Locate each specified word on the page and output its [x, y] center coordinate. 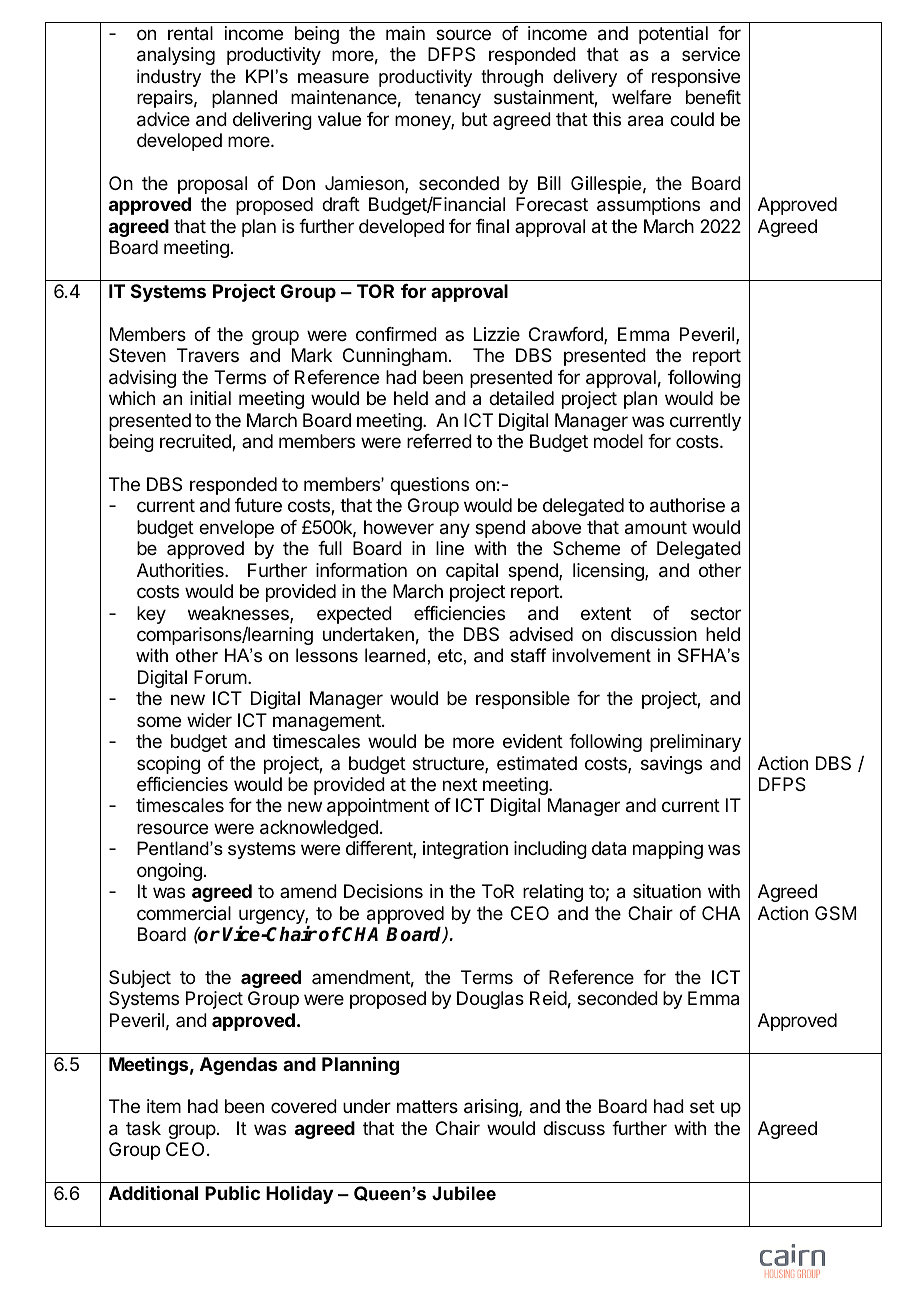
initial [210, 398]
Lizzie [497, 334]
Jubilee [464, 1193]
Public [232, 1193]
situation [667, 891]
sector [716, 613]
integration [465, 850]
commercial [184, 913]
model [618, 441]
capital [472, 572]
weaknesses [239, 614]
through [512, 78]
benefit [713, 97]
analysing [176, 56]
